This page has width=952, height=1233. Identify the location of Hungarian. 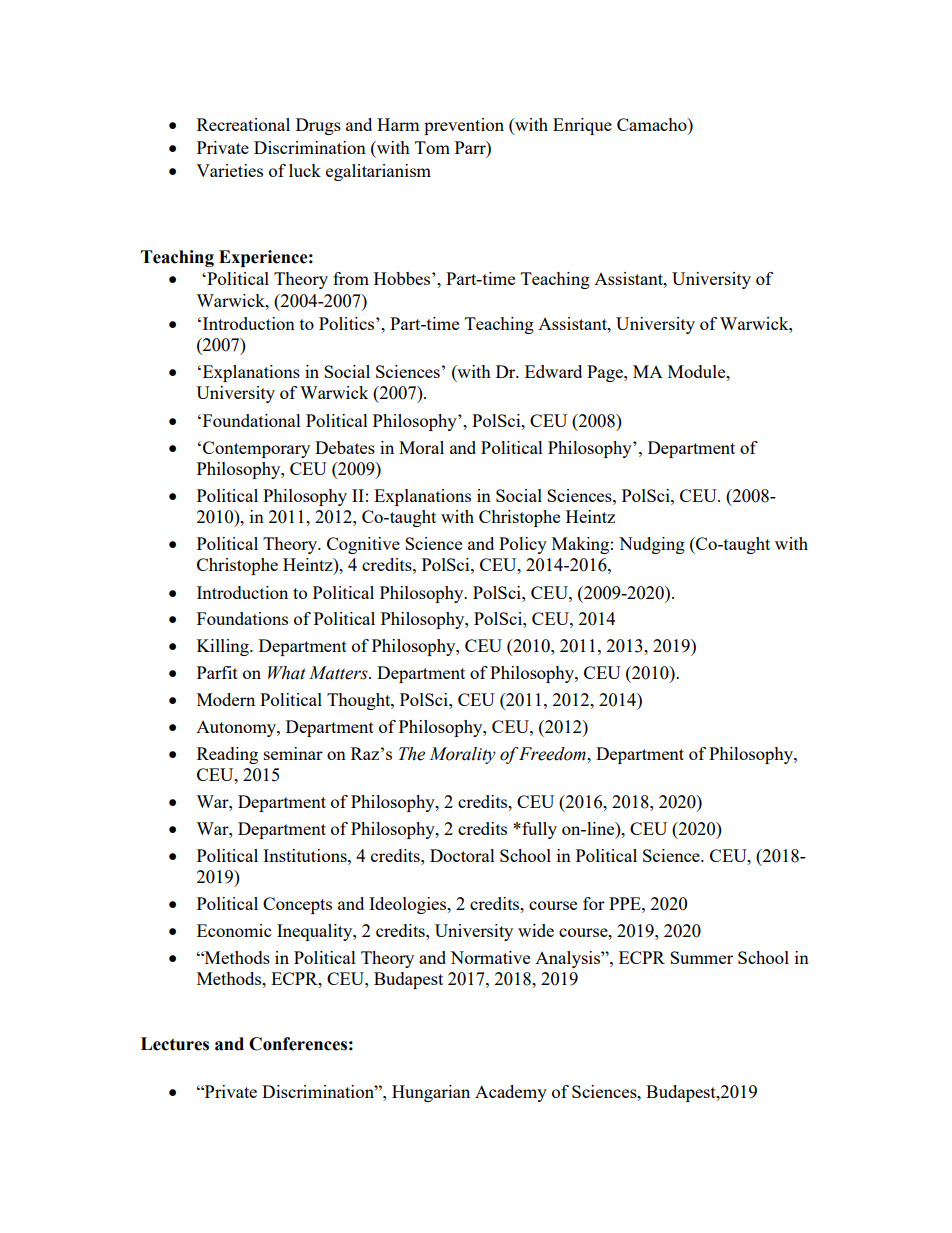
(431, 1093).
